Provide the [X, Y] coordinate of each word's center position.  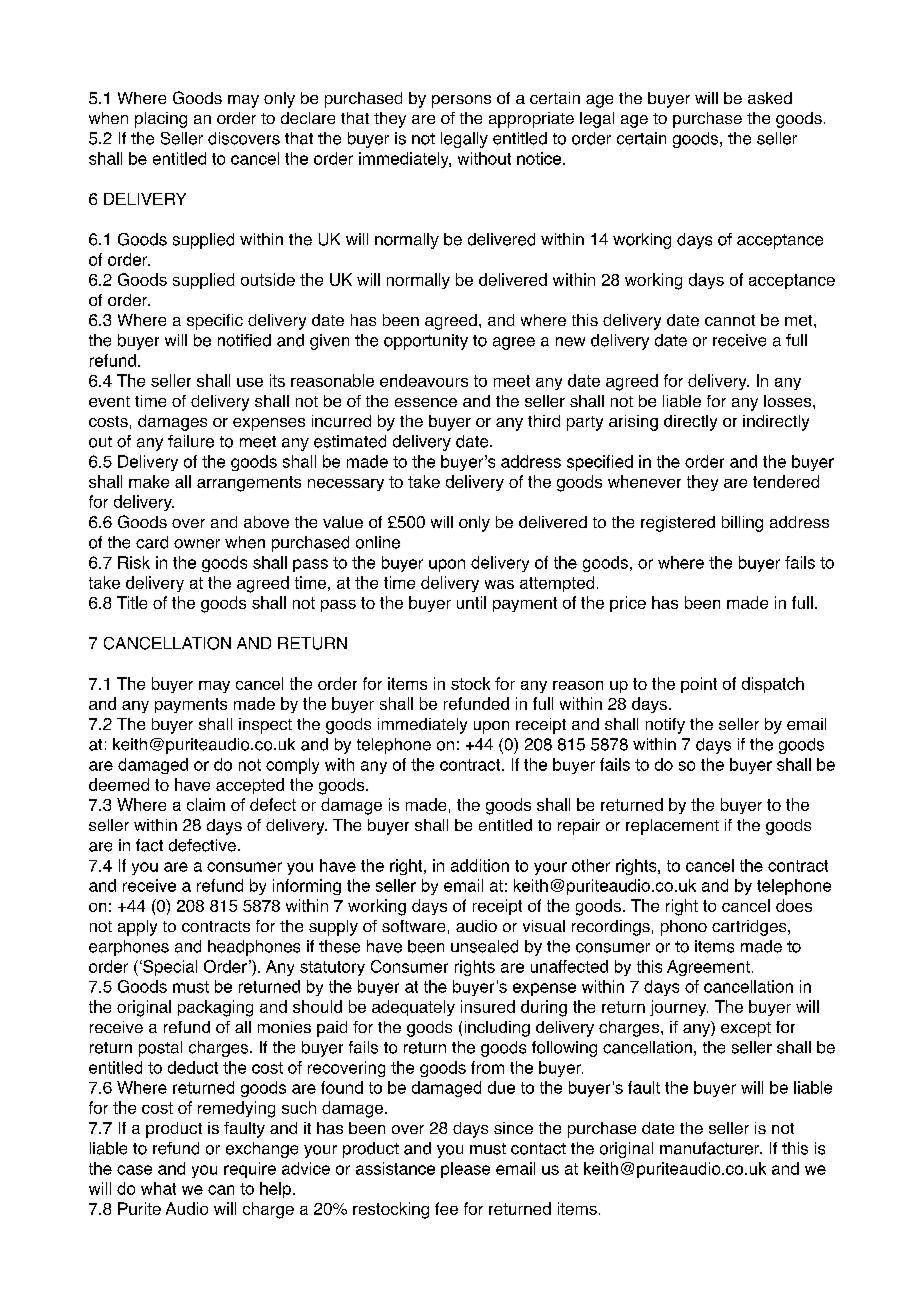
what [158, 1188]
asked [770, 98]
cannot [730, 320]
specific [215, 322]
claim [206, 804]
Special [169, 968]
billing [742, 524]
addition [480, 865]
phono [684, 928]
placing [161, 120]
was [499, 584]
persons [461, 101]
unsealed [484, 946]
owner [197, 544]
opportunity [426, 342]
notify [665, 726]
